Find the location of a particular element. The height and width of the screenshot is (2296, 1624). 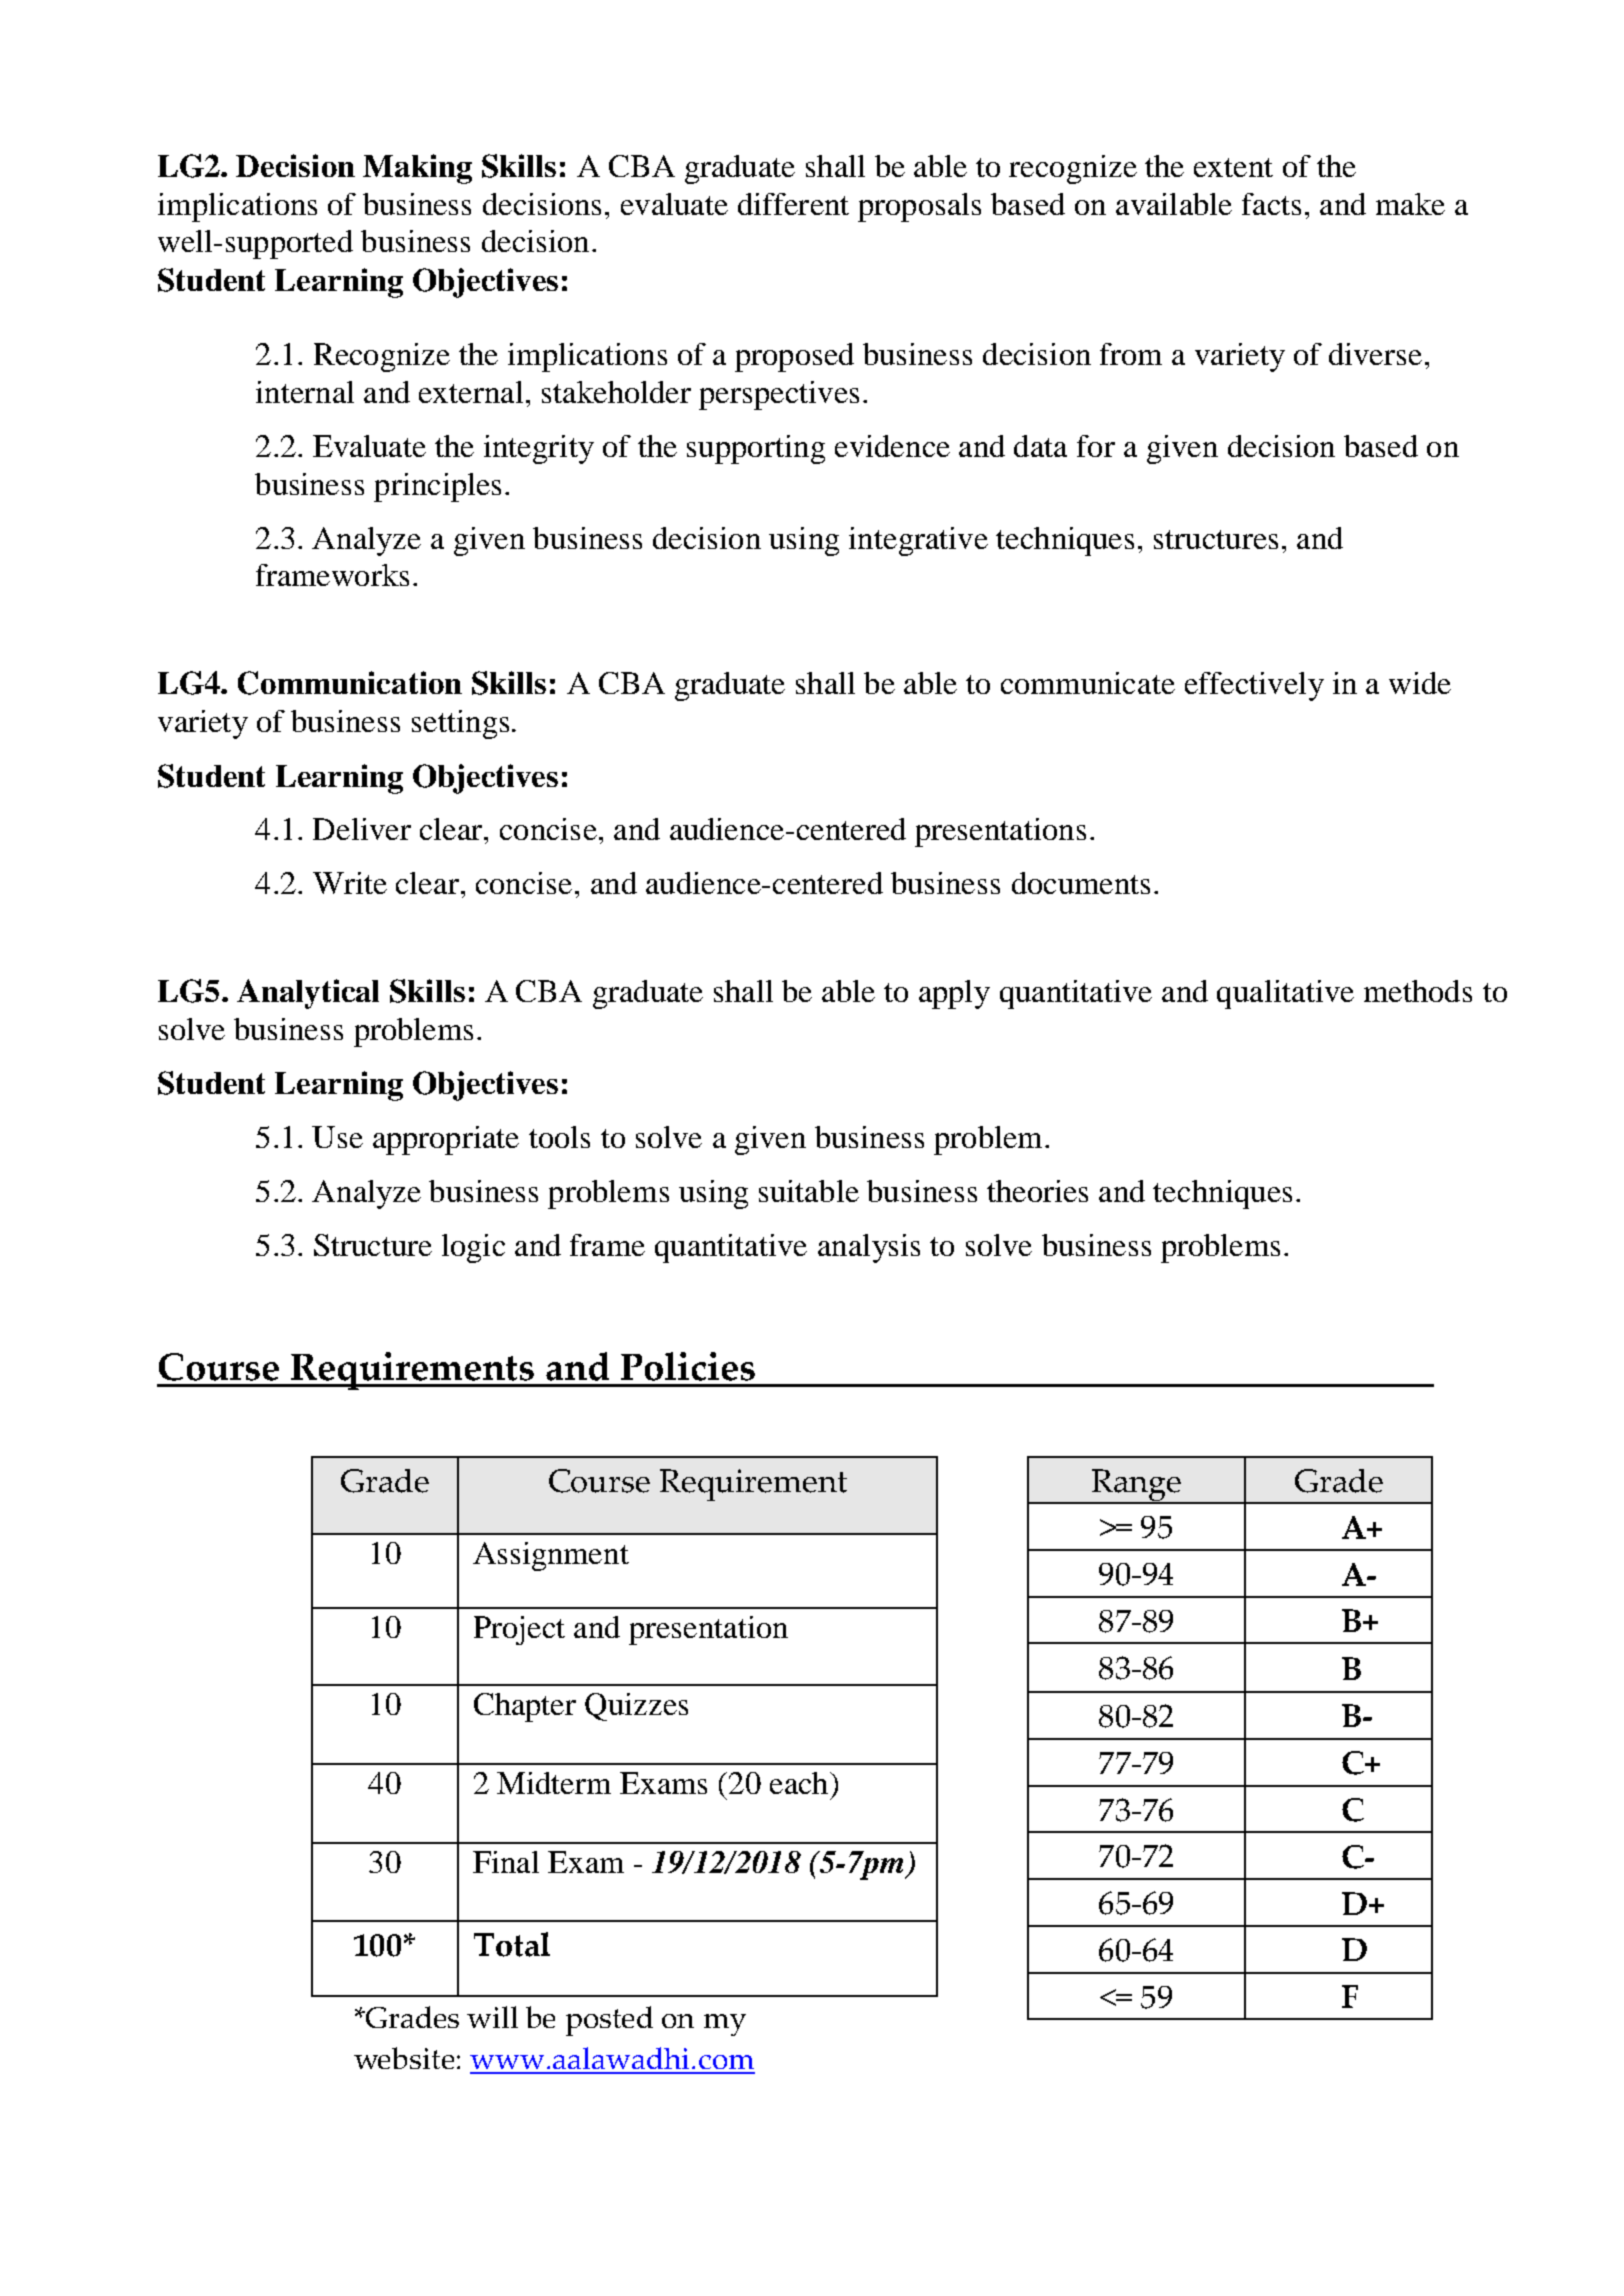

will is located at coordinates (492, 2017).
